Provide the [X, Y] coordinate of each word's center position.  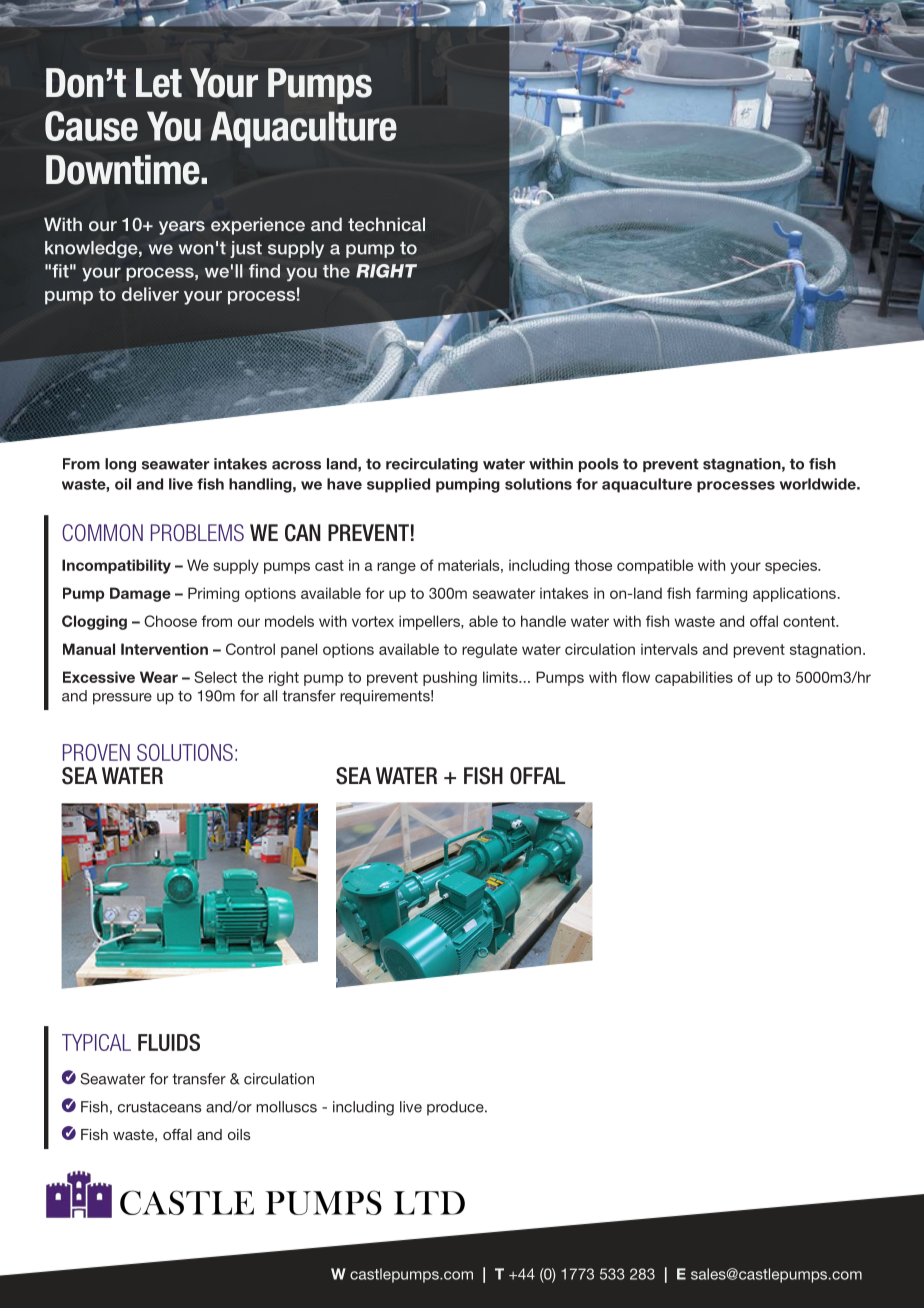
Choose [170, 621]
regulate [489, 650]
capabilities [694, 678]
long [120, 465]
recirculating [432, 465]
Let [159, 83]
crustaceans [159, 1107]
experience [258, 226]
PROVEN [96, 752]
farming [721, 594]
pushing [450, 678]
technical [386, 224]
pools [599, 465]
